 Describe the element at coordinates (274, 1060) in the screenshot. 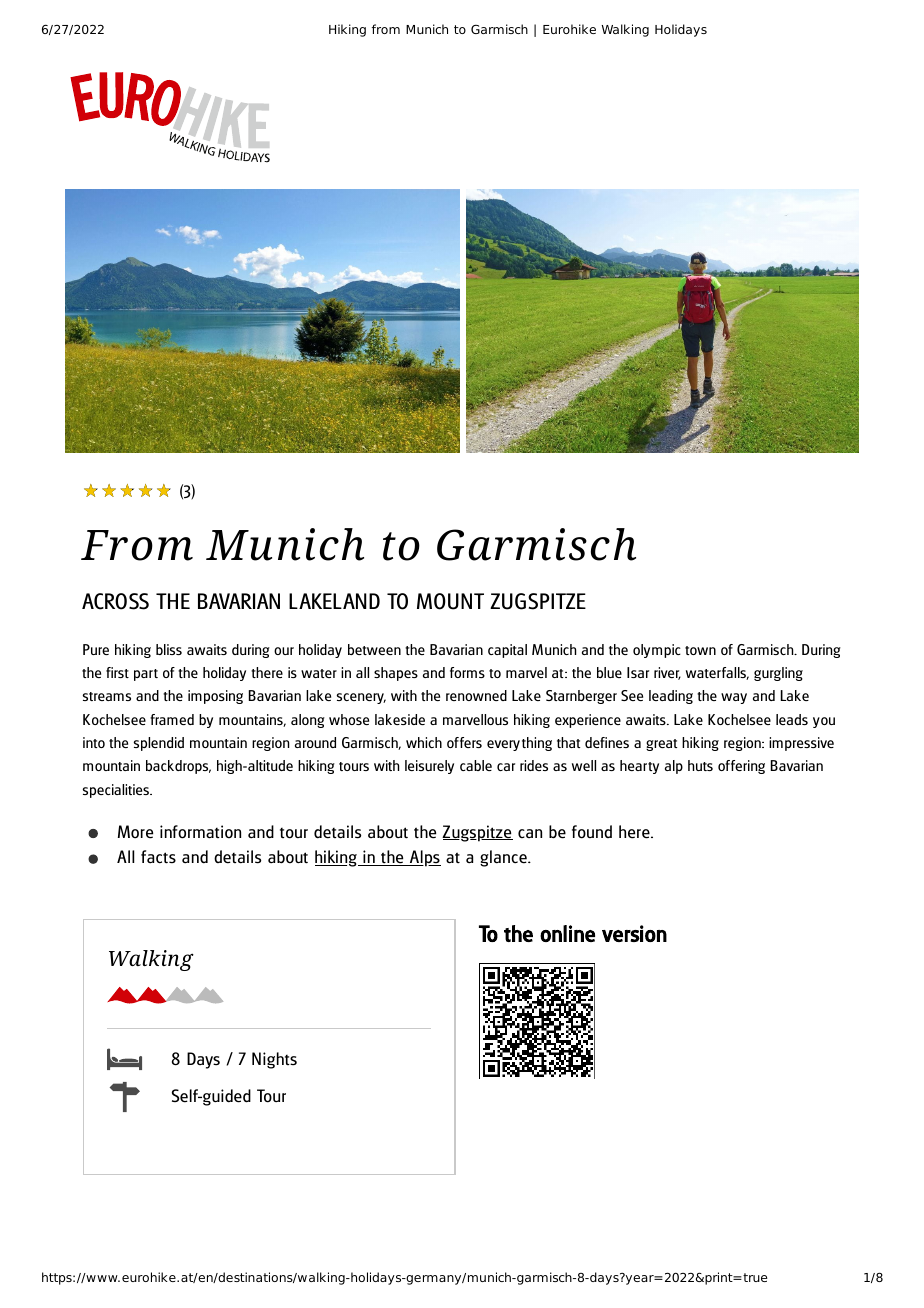

I see `Nights` at that location.
